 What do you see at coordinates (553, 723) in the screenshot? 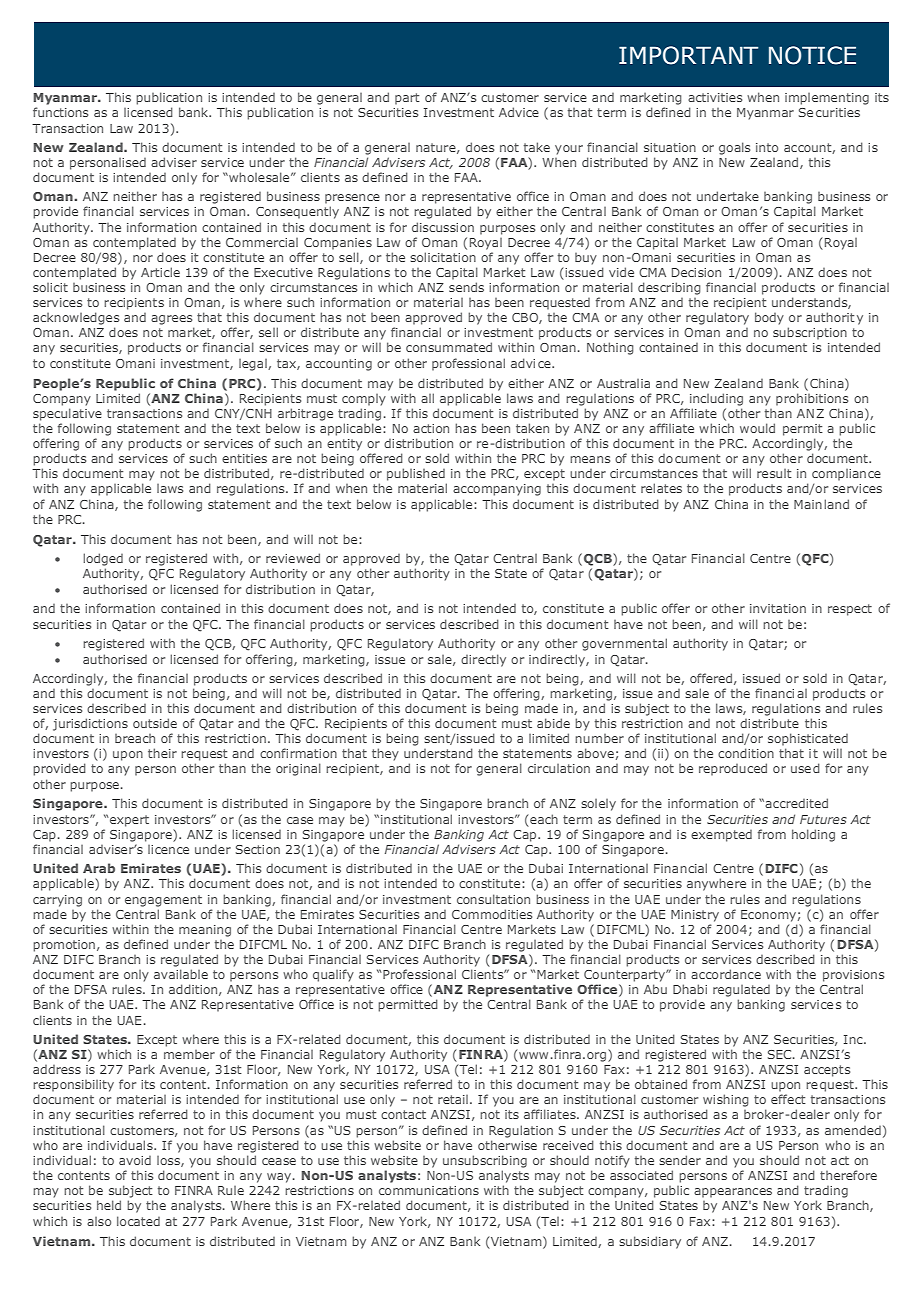
I see `abide` at bounding box center [553, 723].
